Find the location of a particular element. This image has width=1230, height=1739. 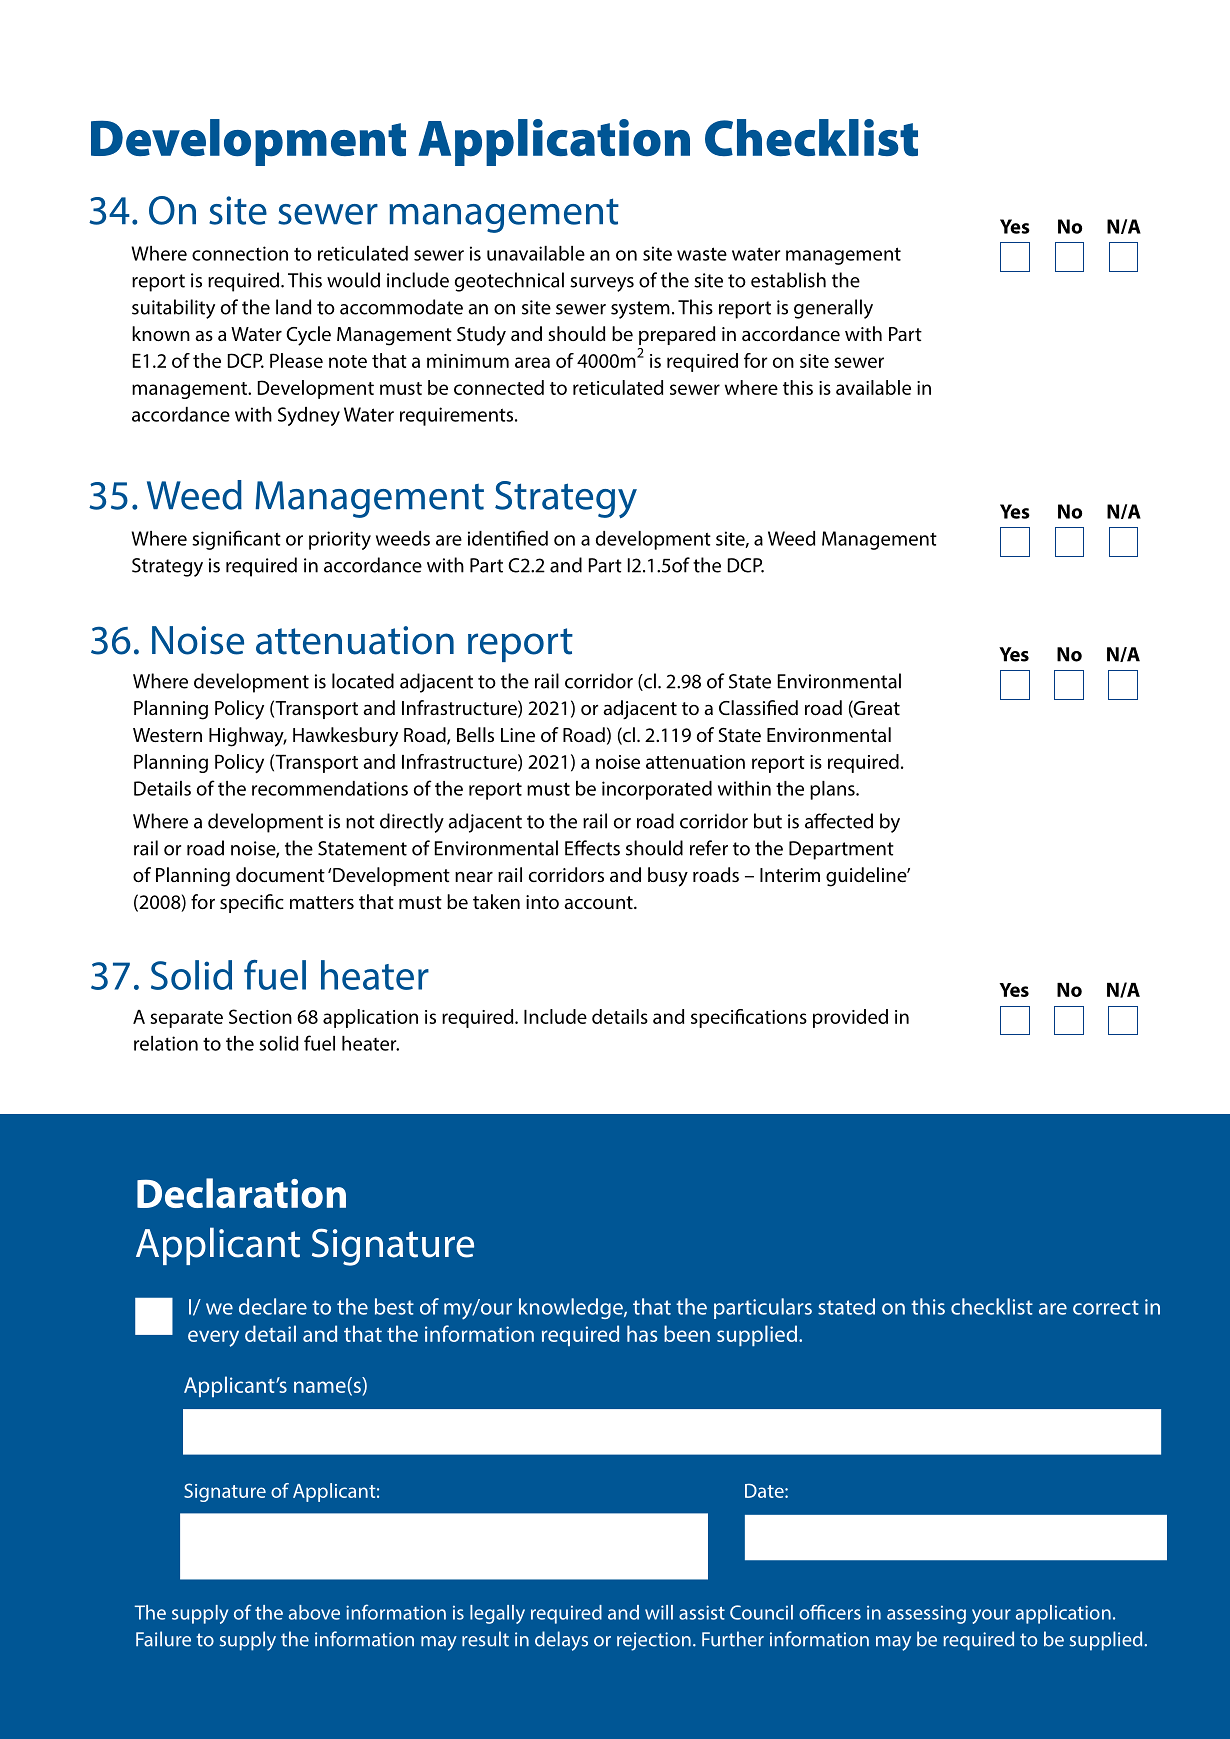

correct is located at coordinates (1106, 1307).
